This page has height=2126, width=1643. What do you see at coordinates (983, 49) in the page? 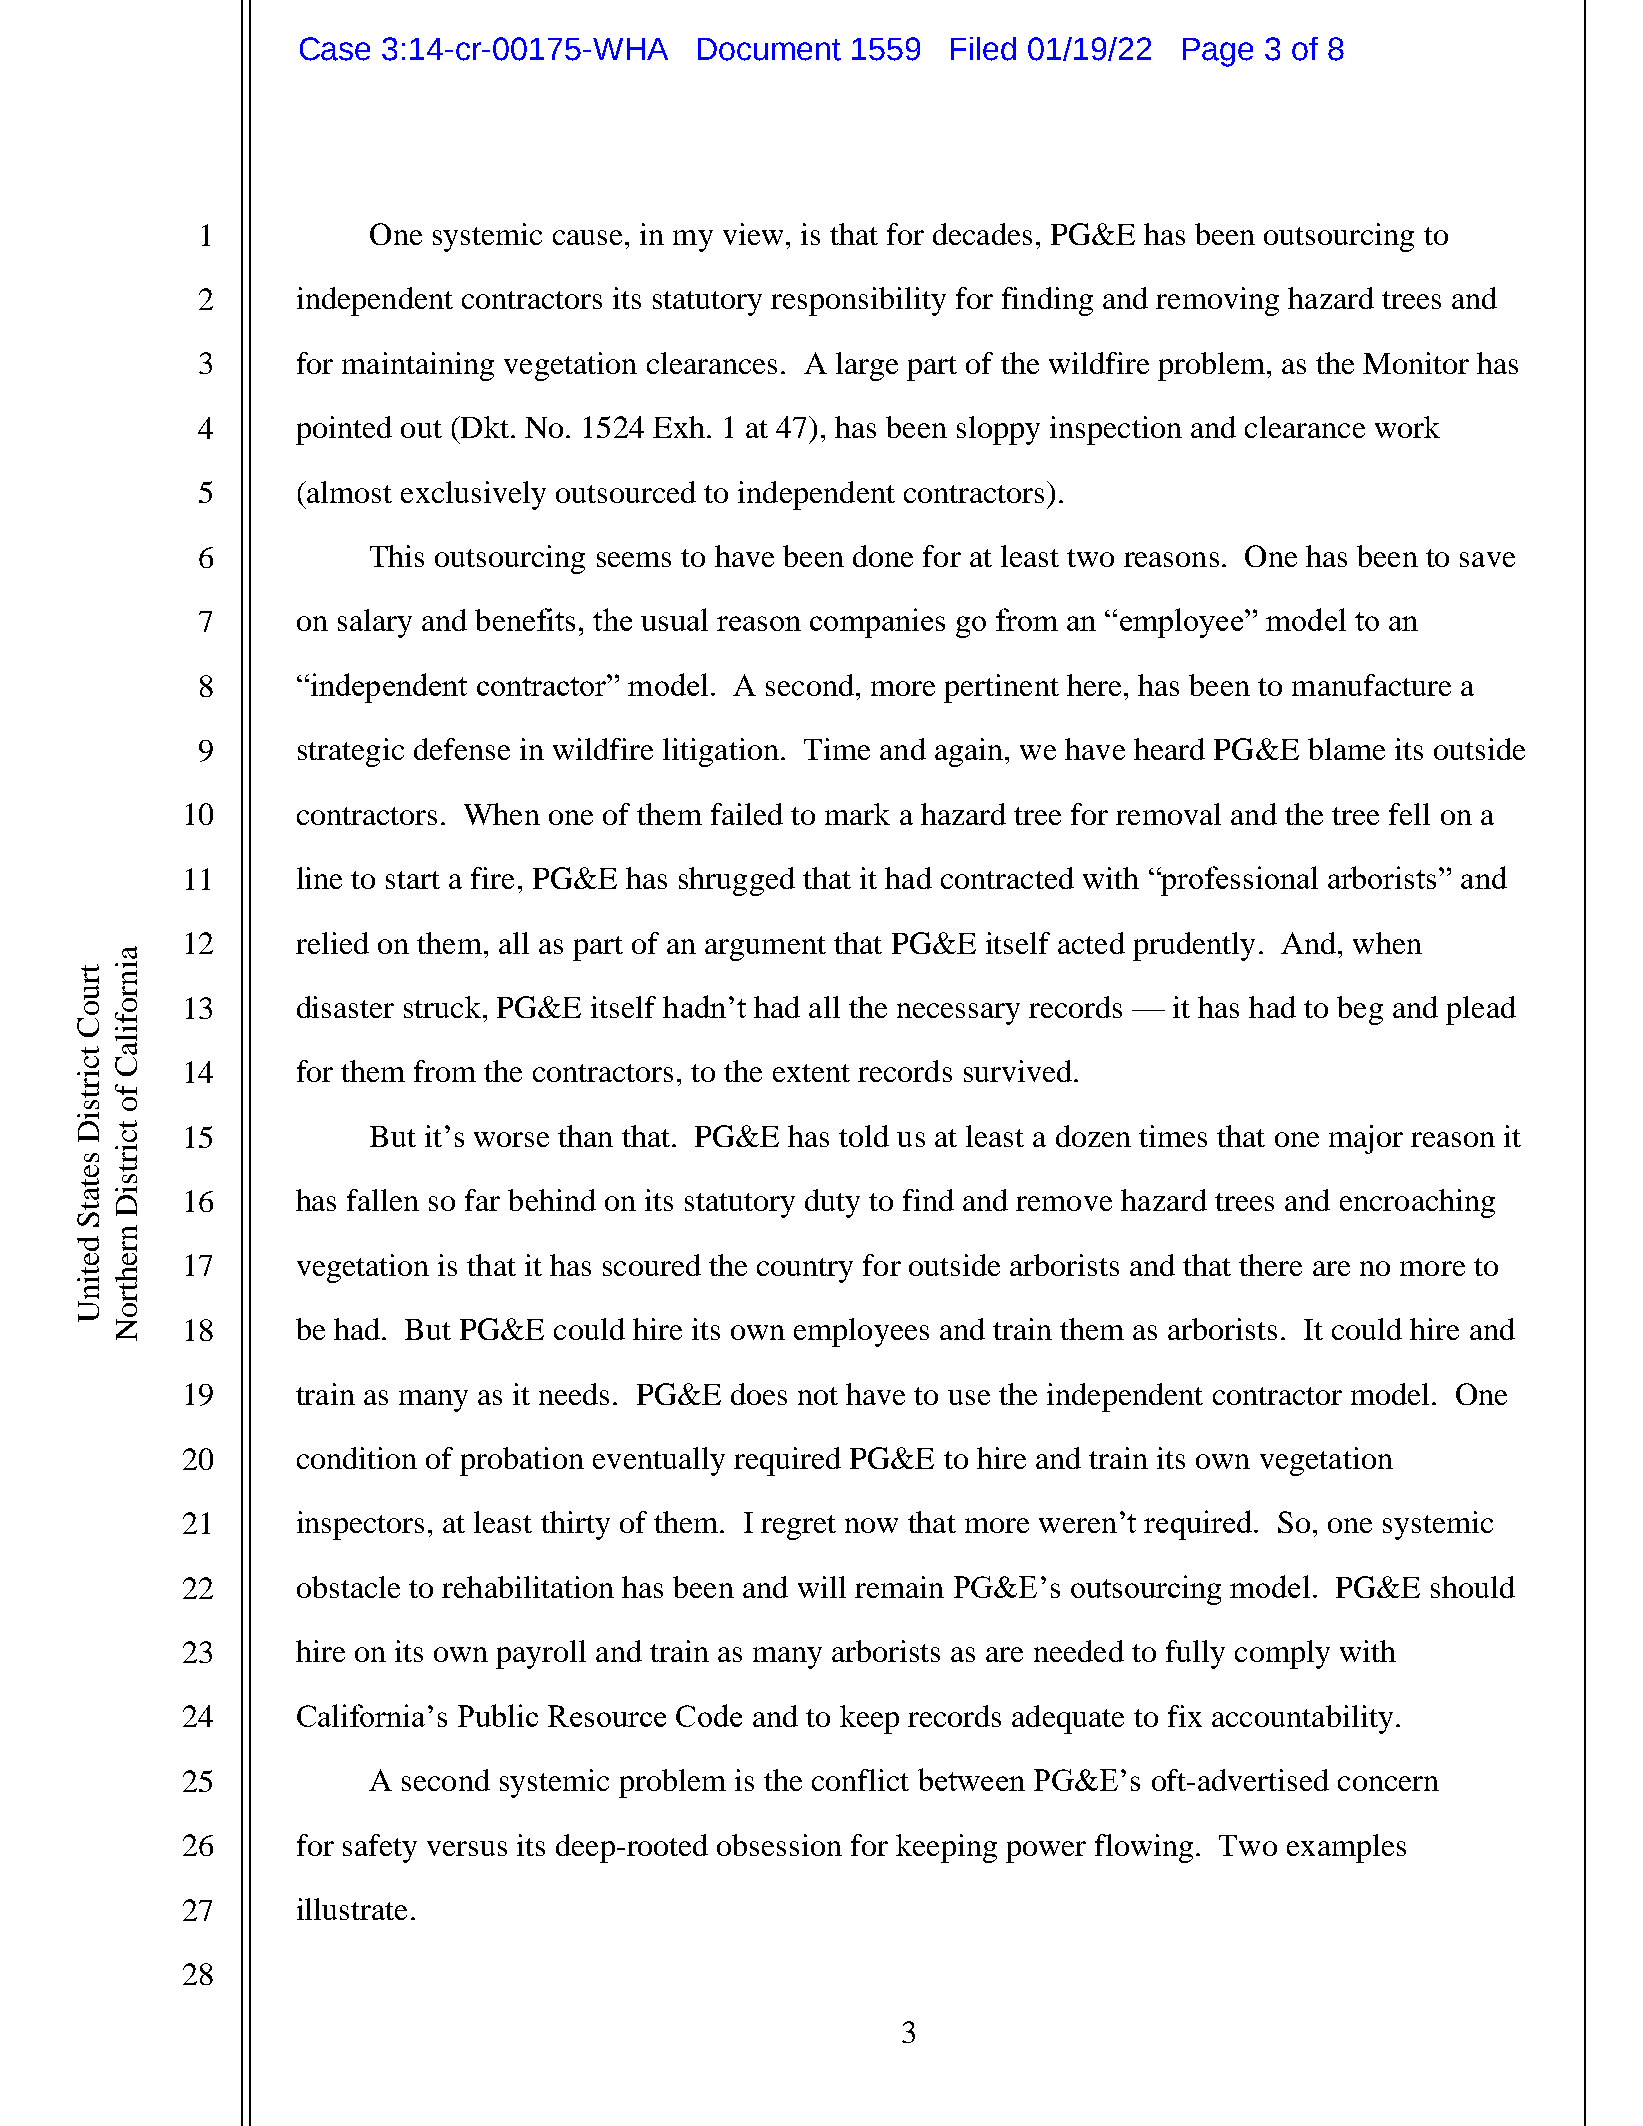
I see `Filed` at bounding box center [983, 49].
